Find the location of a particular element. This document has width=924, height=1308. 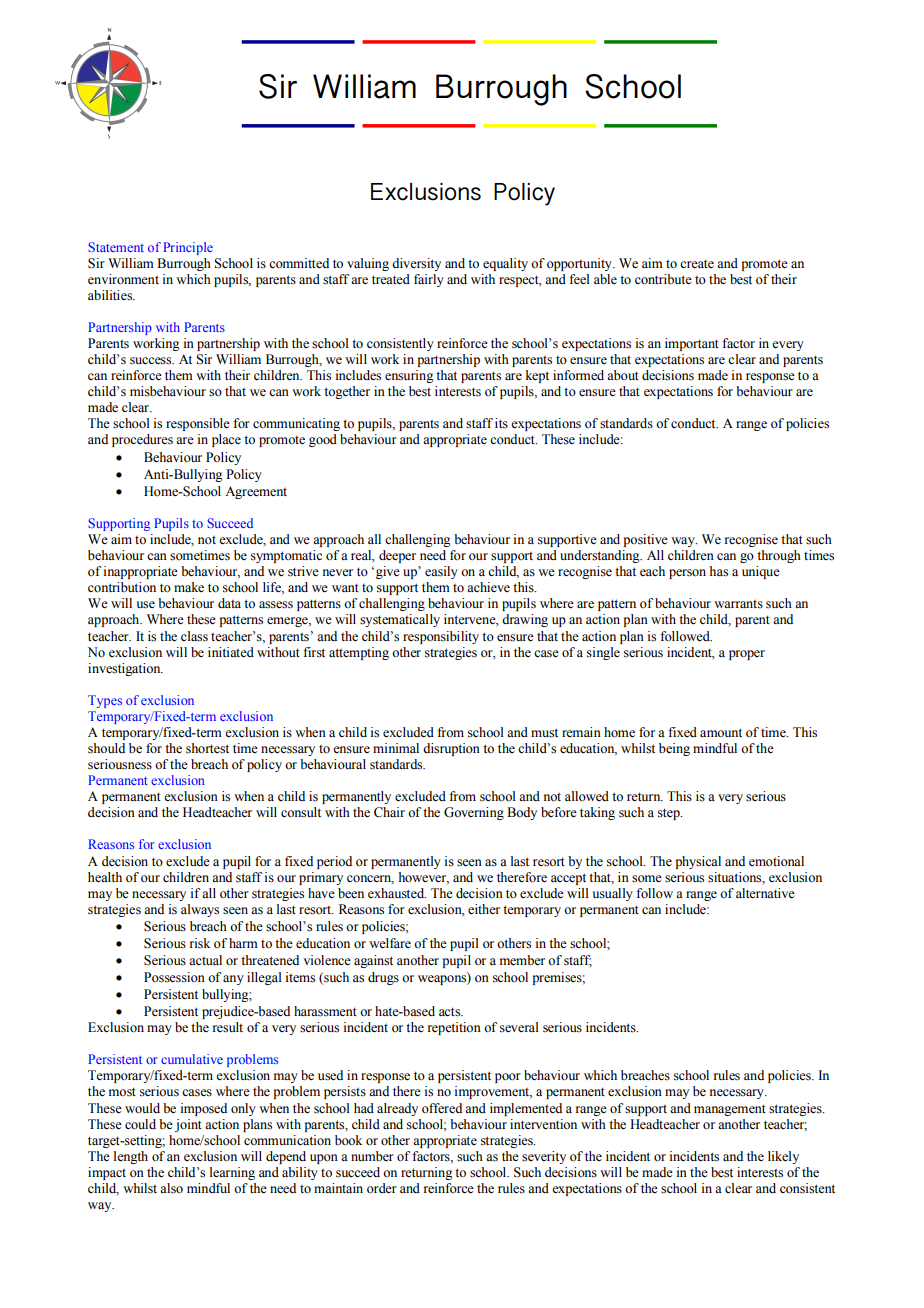

Agreement is located at coordinates (256, 492).
